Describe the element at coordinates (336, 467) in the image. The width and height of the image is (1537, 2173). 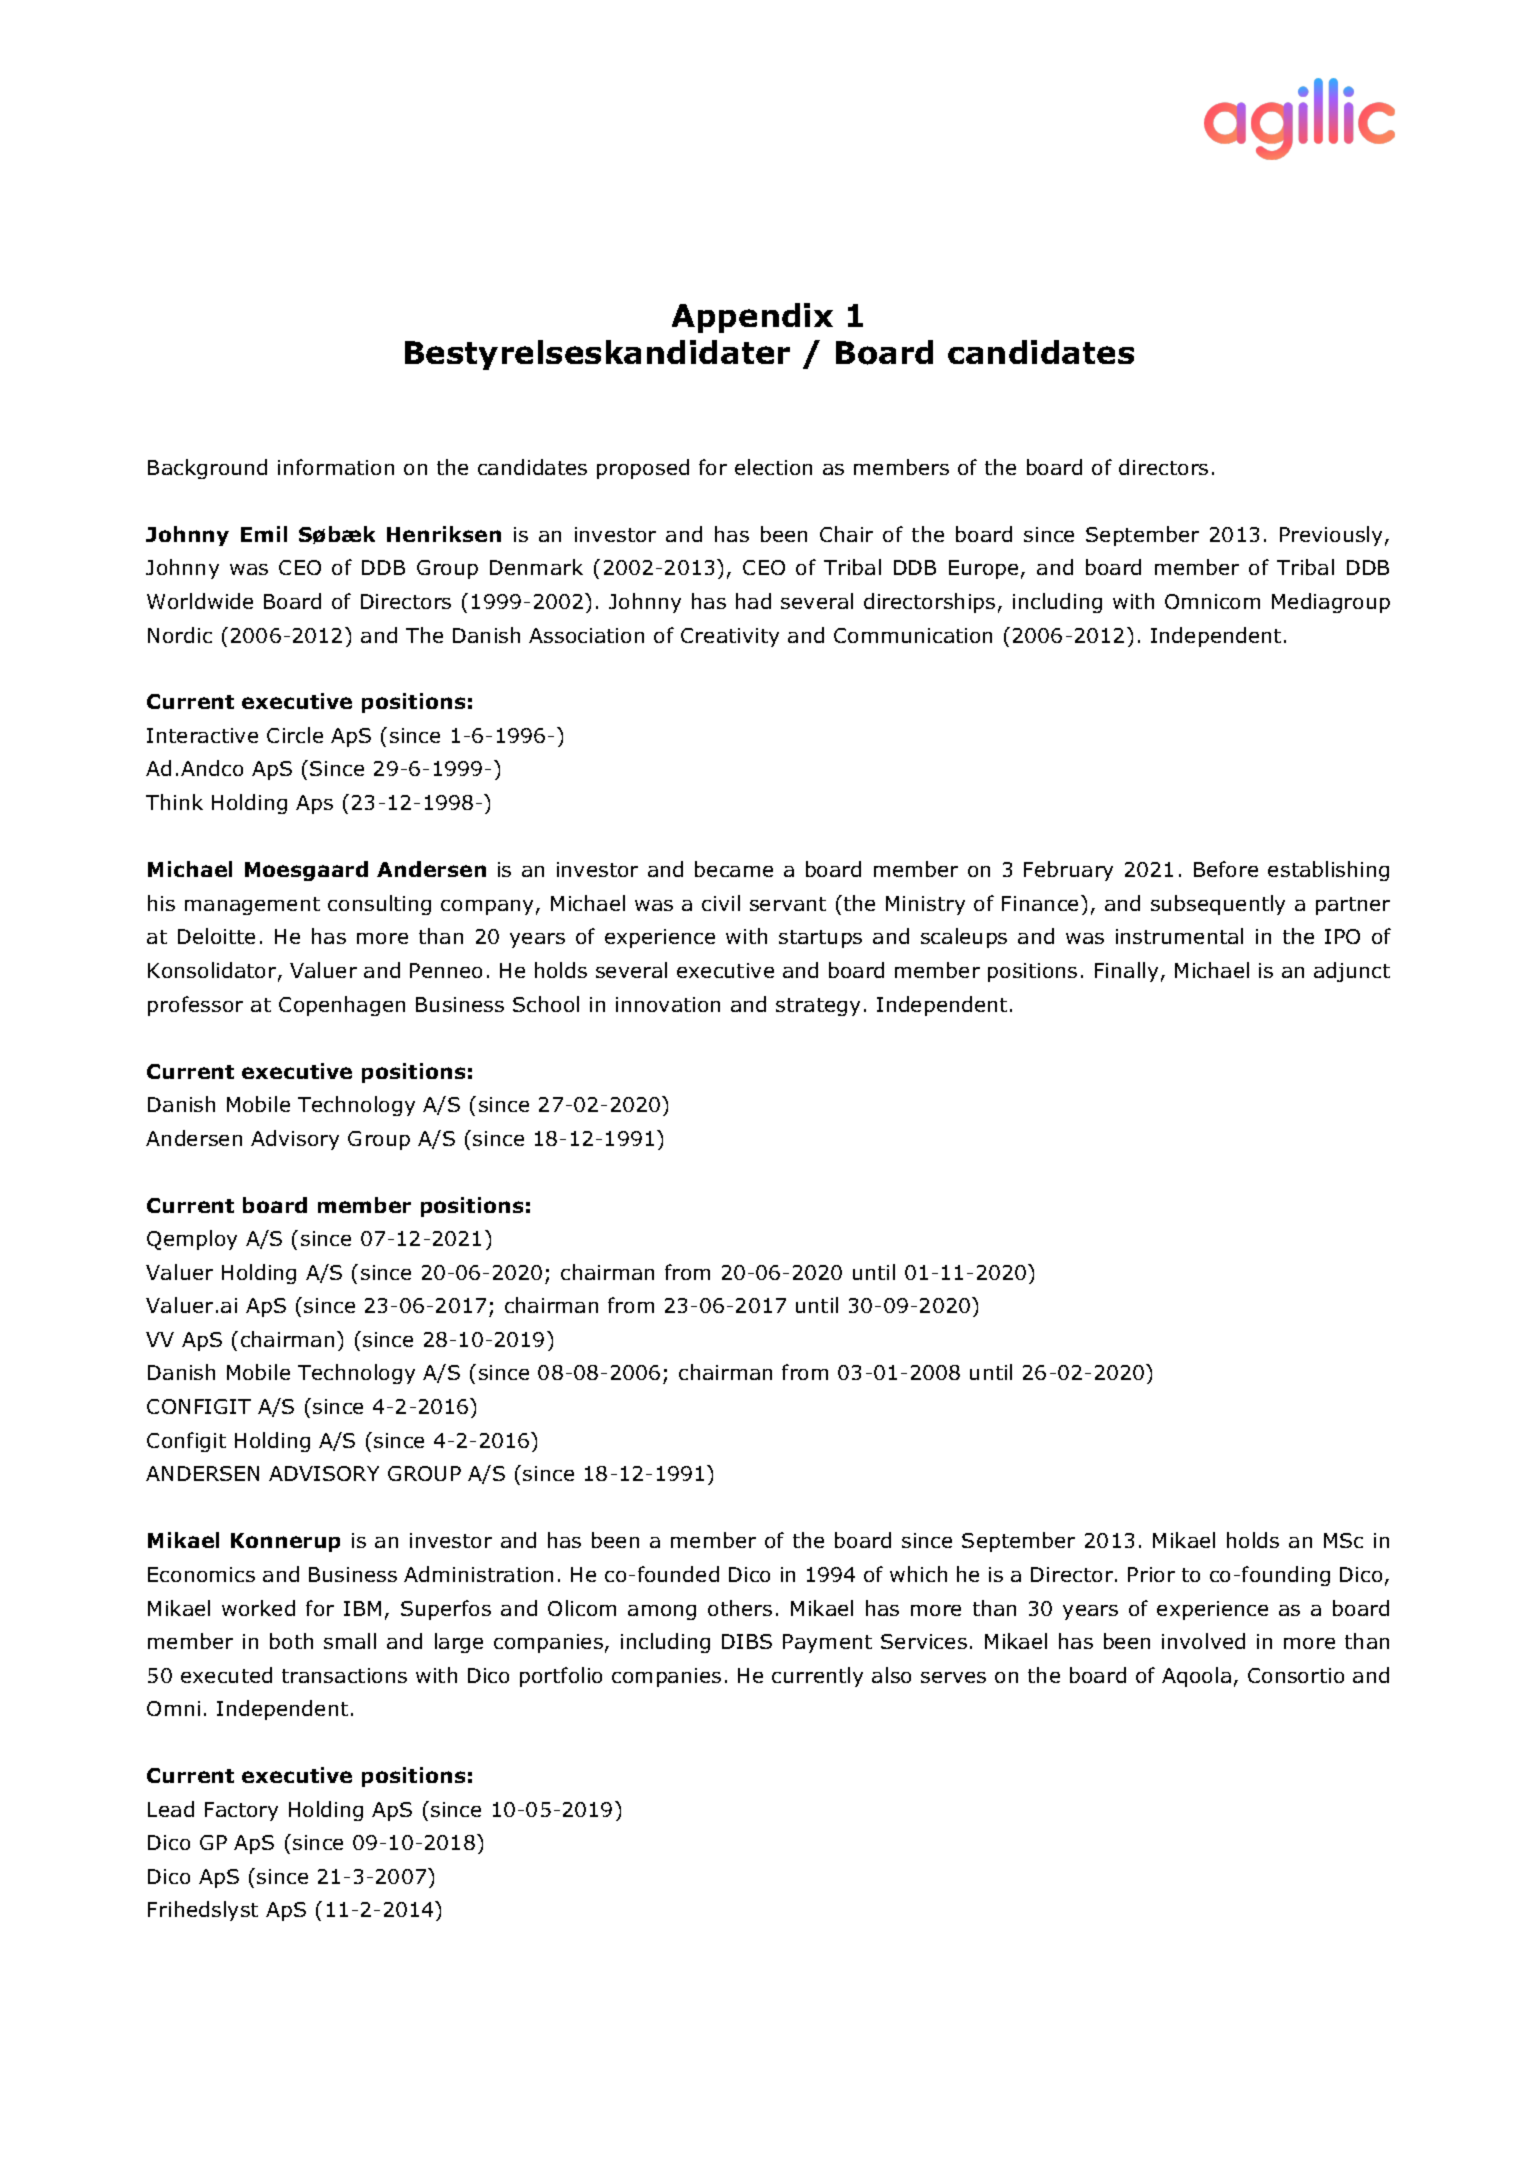
I see `information` at that location.
